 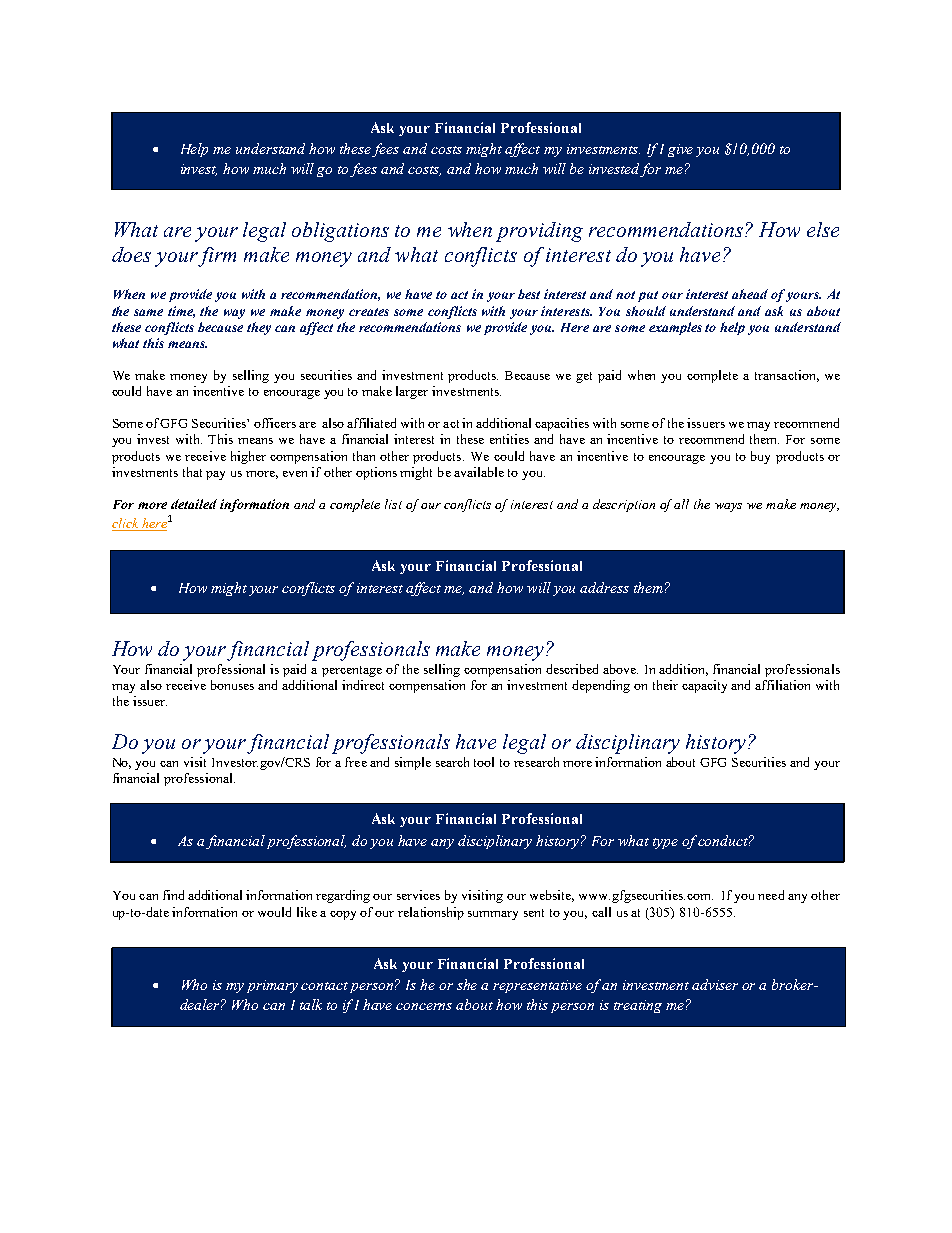 I want to click on give, so click(x=680, y=150).
